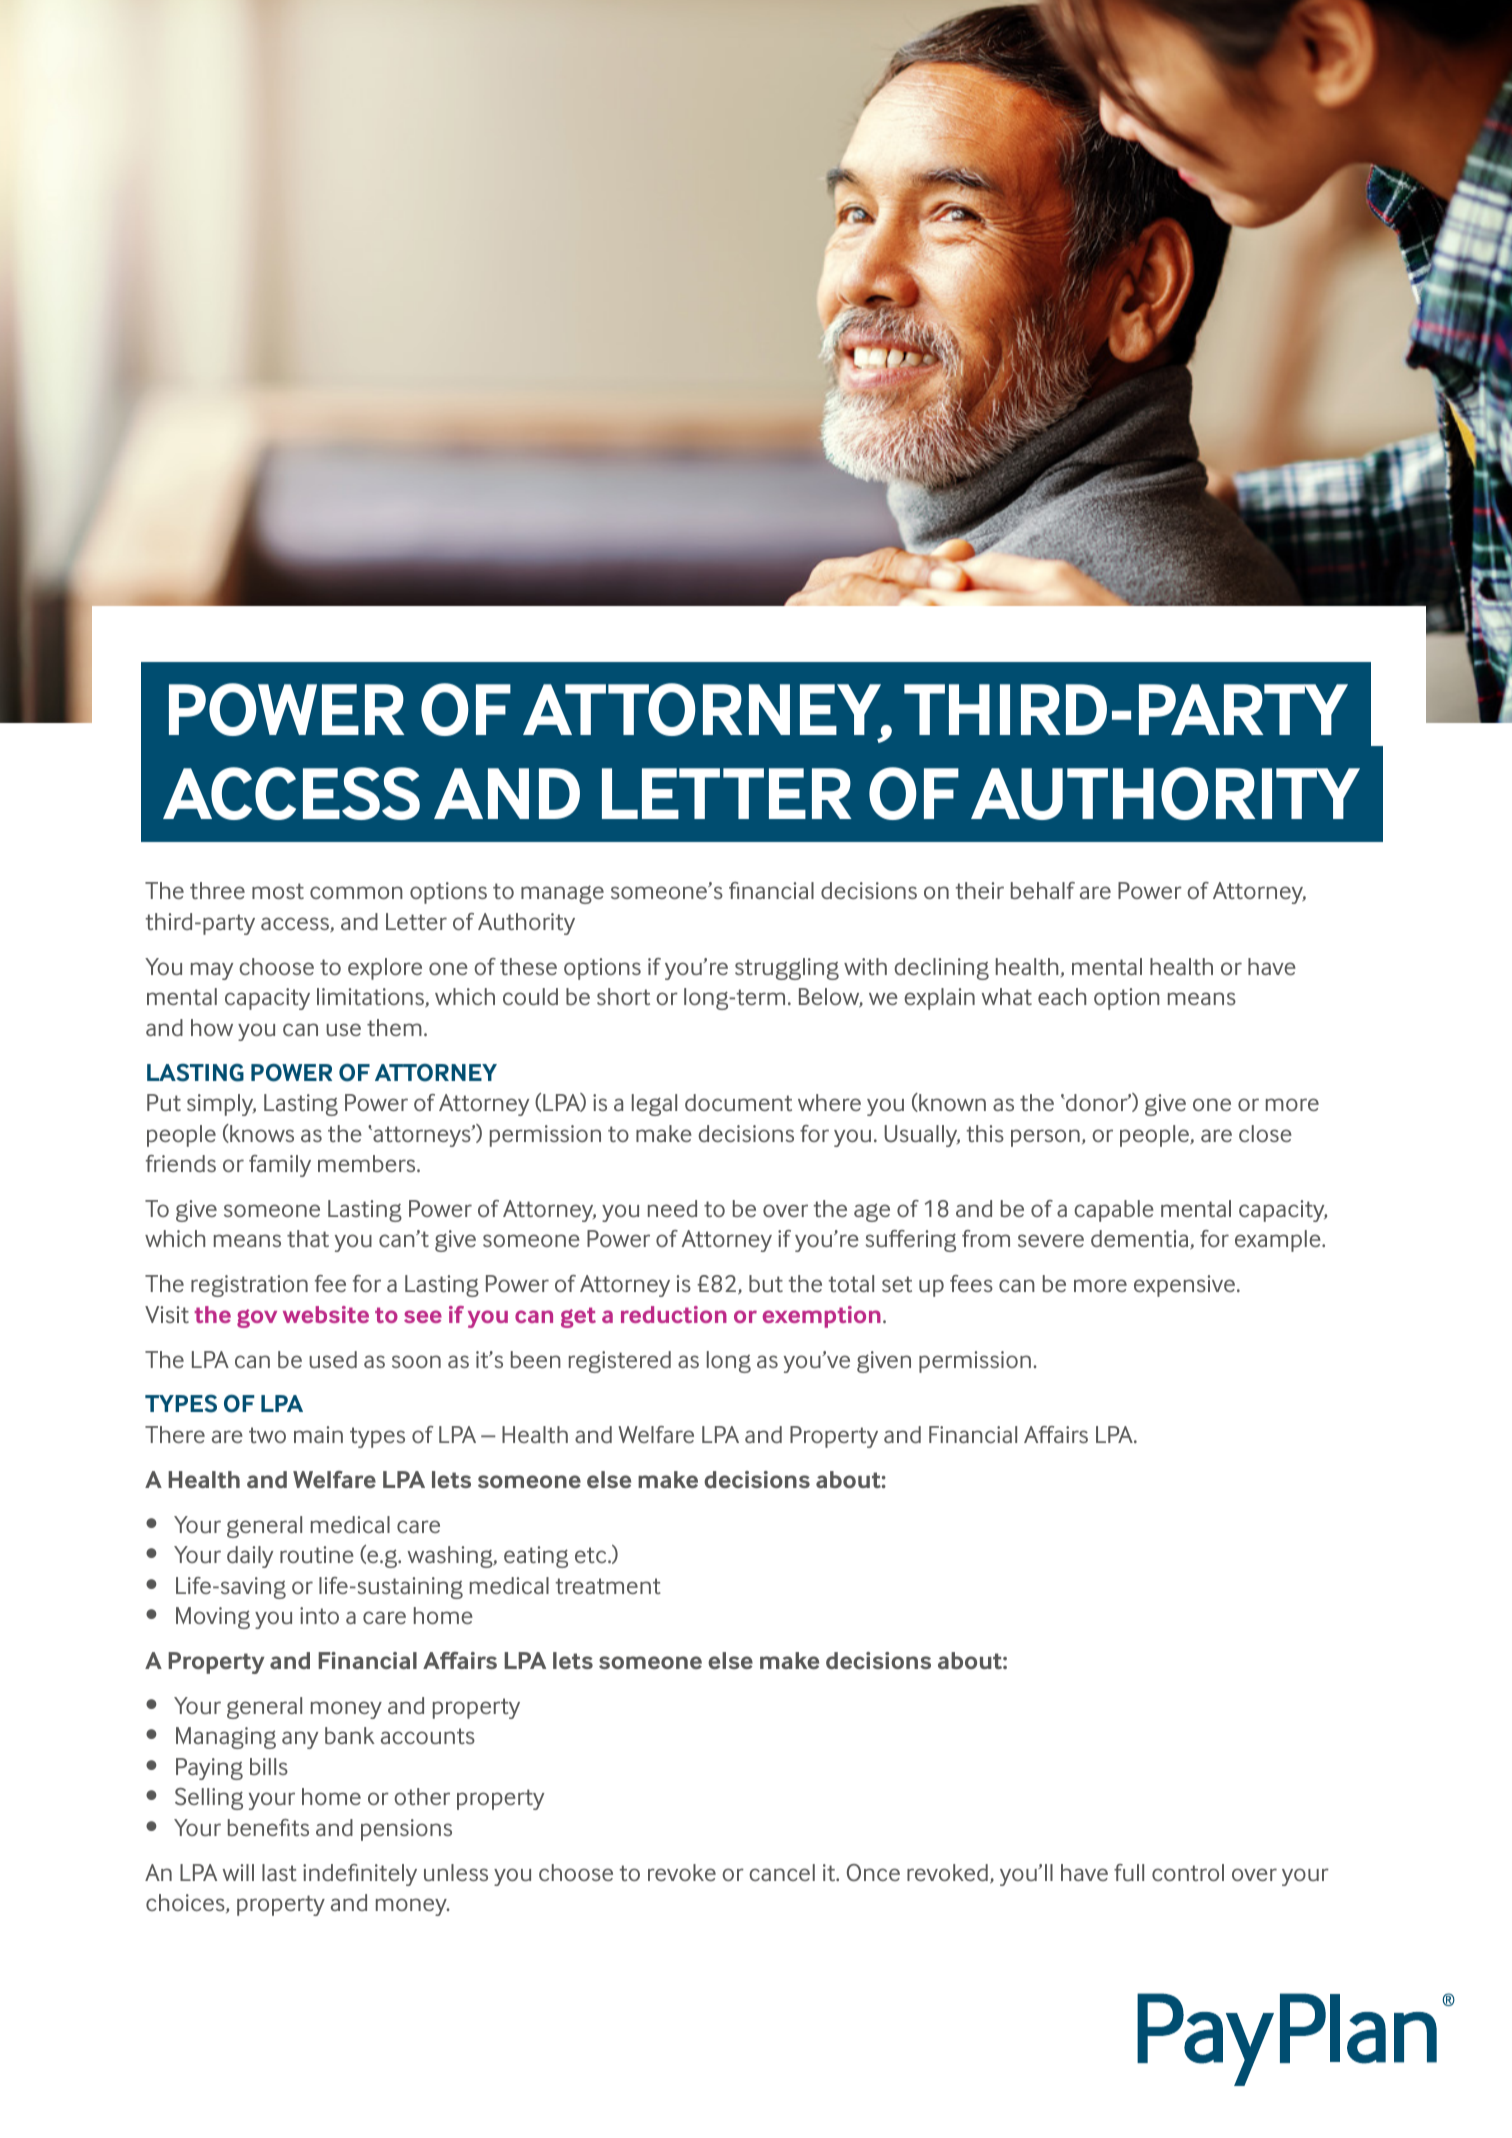  Describe the element at coordinates (280, 1166) in the screenshot. I see `family` at that location.
